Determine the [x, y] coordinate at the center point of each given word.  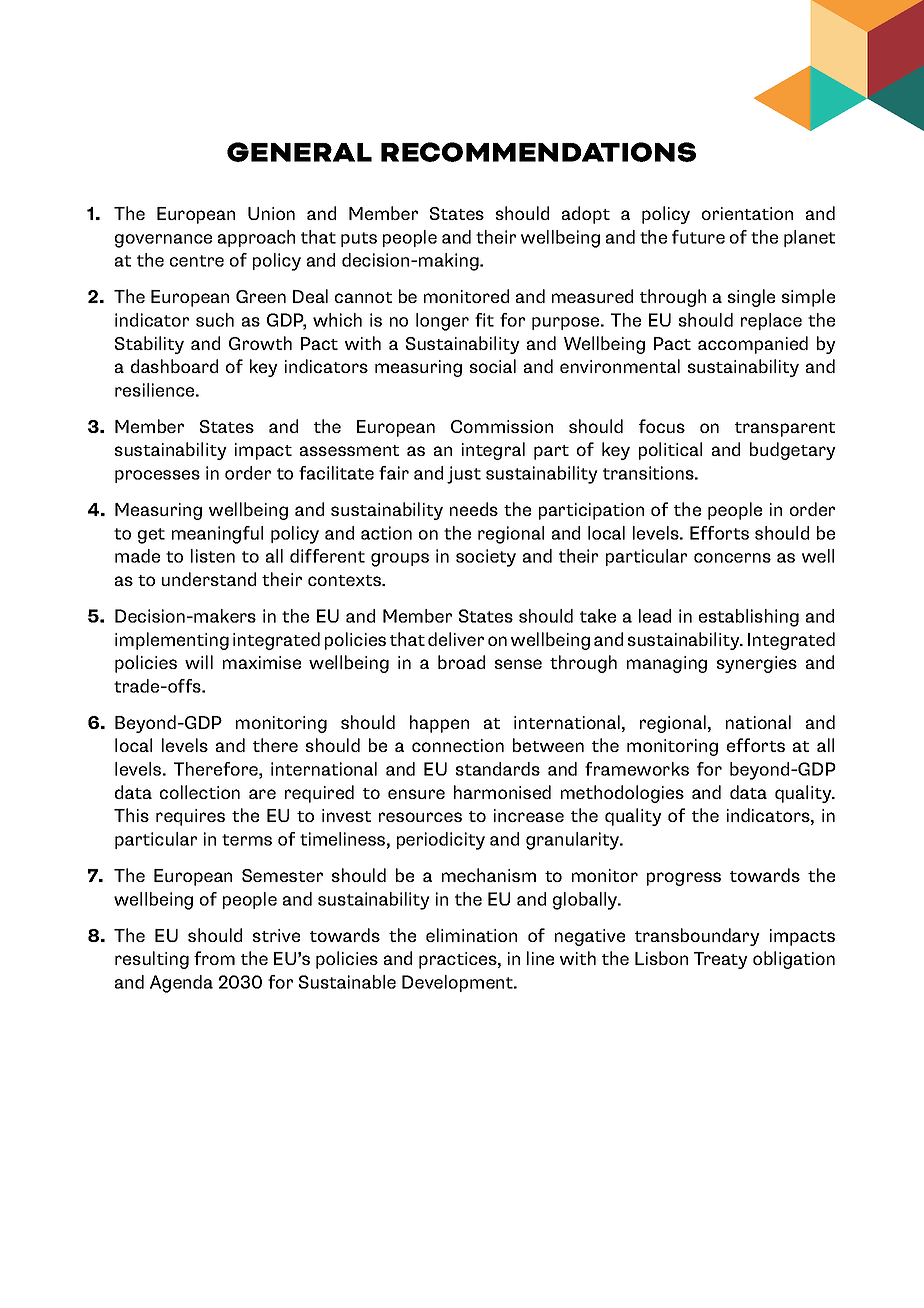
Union [271, 213]
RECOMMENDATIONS [538, 152]
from [214, 958]
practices [459, 960]
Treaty [721, 960]
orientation [747, 213]
